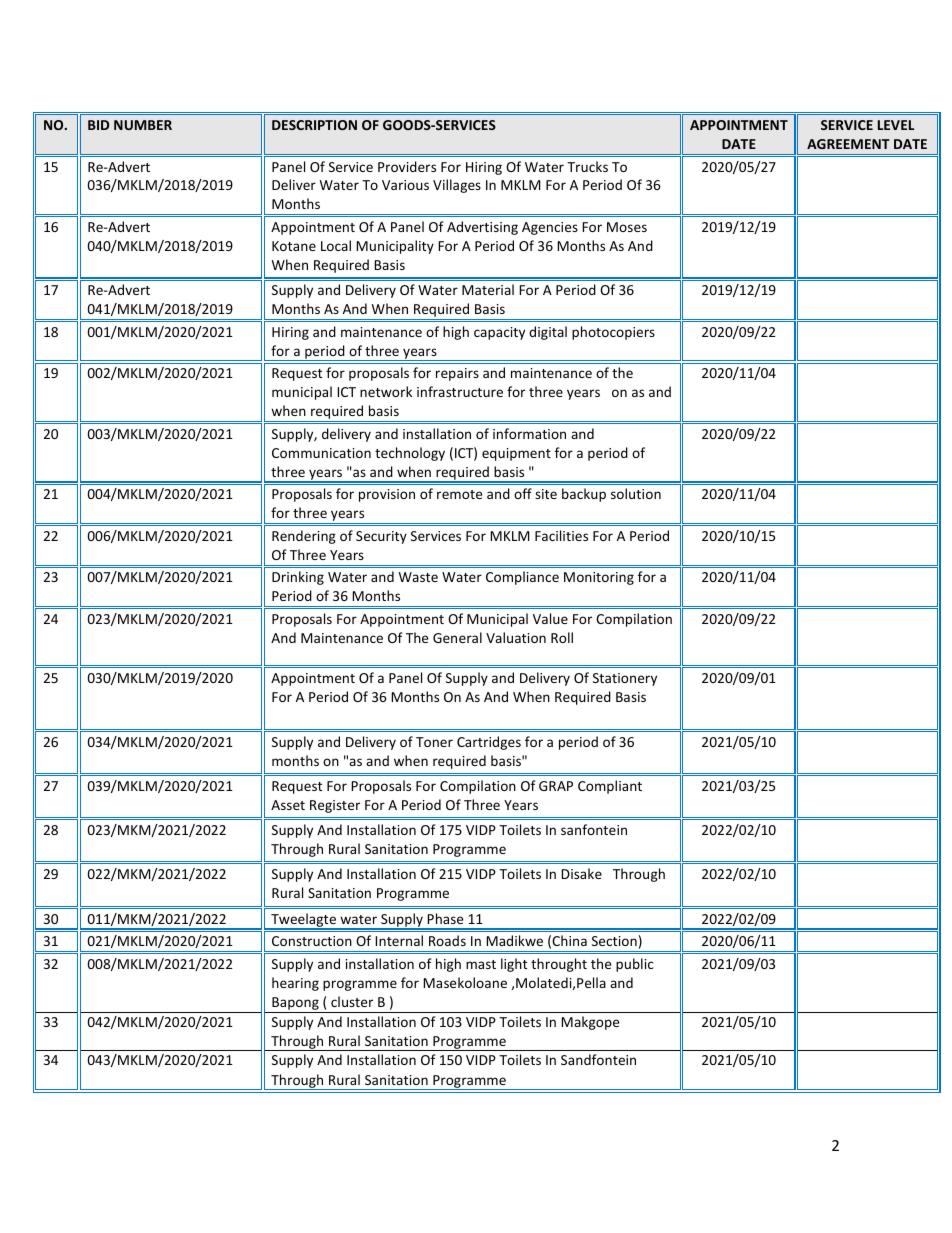 This document has height=1233, width=952. I want to click on capacity, so click(499, 333).
